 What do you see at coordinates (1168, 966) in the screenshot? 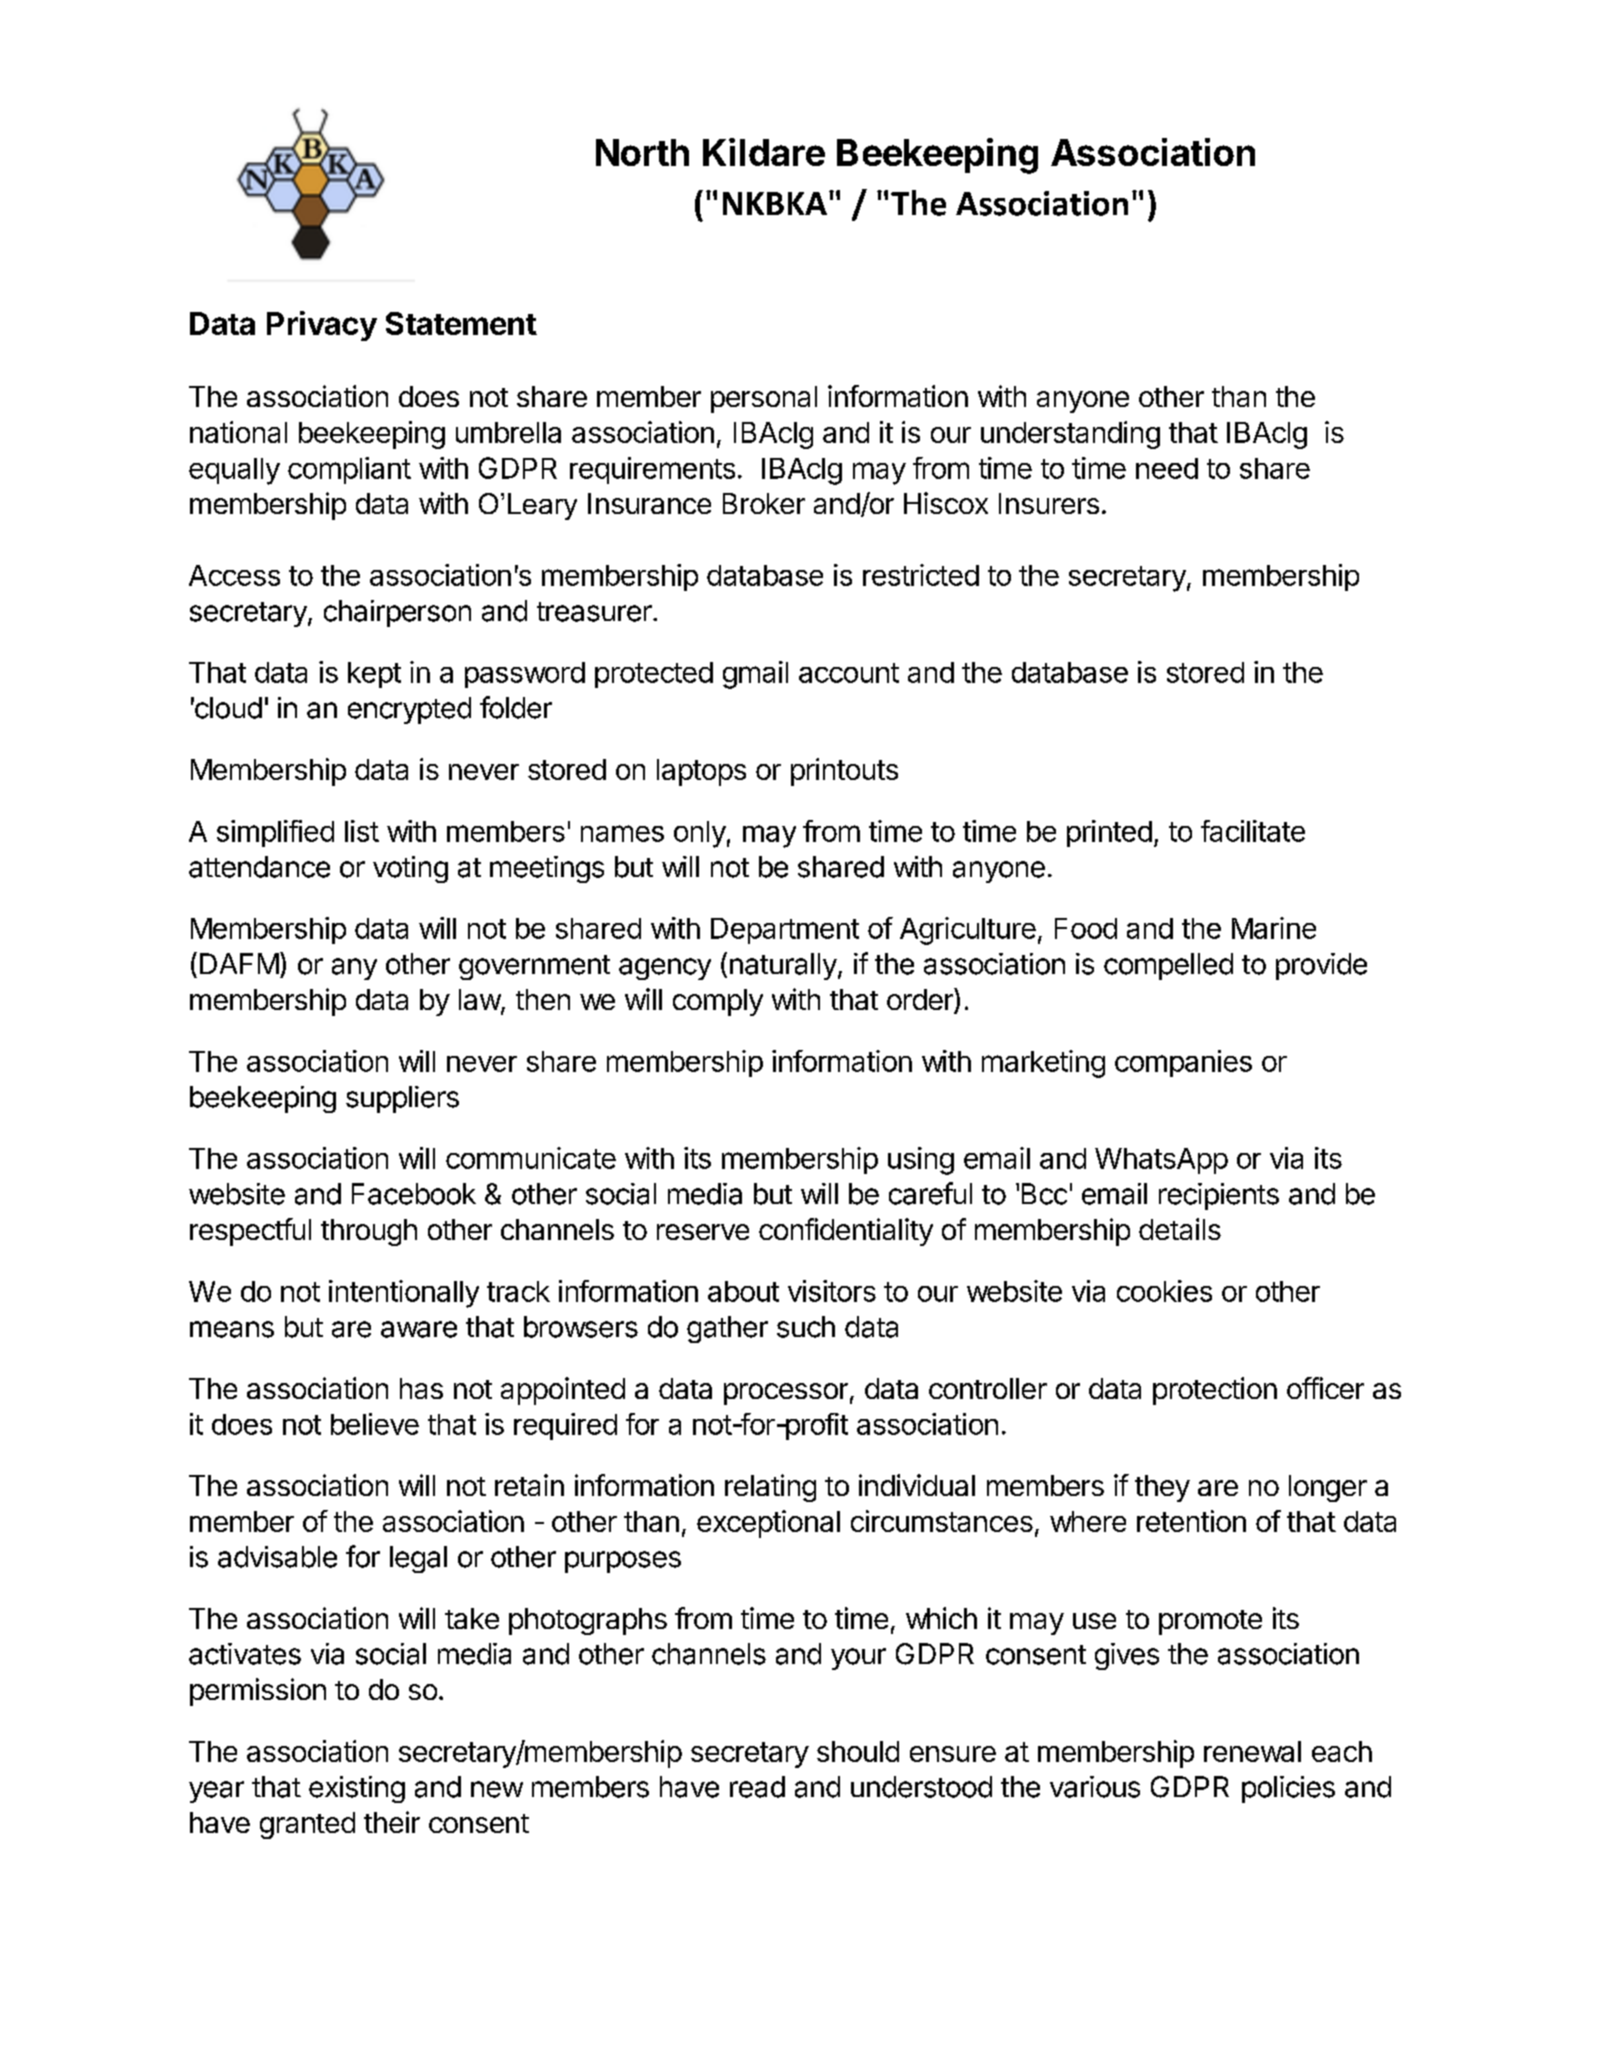
I see `compelled` at bounding box center [1168, 966].
